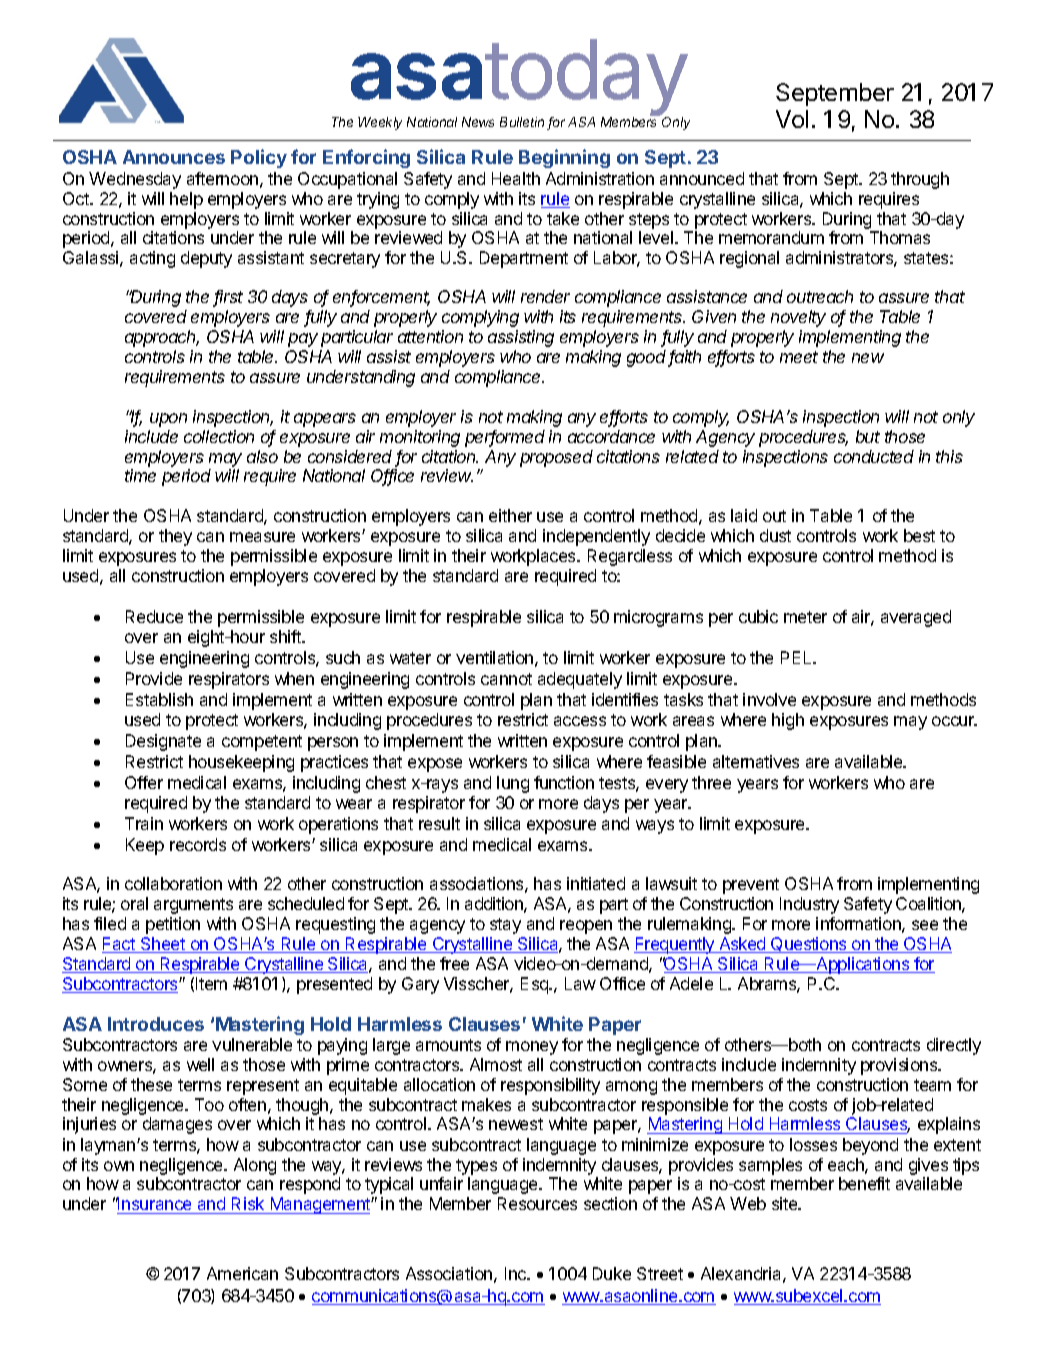 The image size is (1057, 1368). I want to click on but, so click(868, 436).
